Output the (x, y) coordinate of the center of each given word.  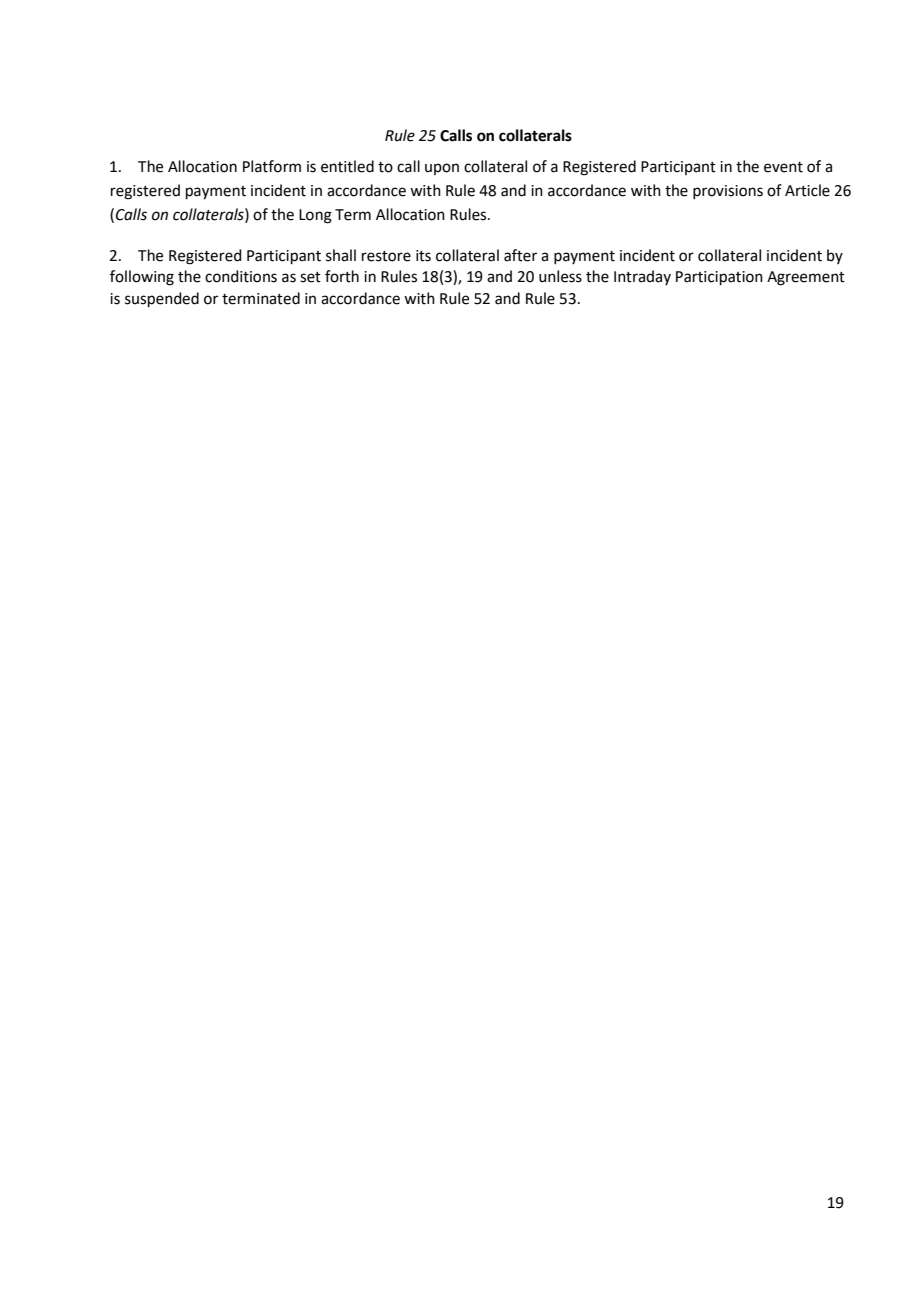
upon (442, 169)
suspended (162, 299)
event (783, 167)
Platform (272, 166)
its (423, 256)
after (520, 255)
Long (315, 216)
